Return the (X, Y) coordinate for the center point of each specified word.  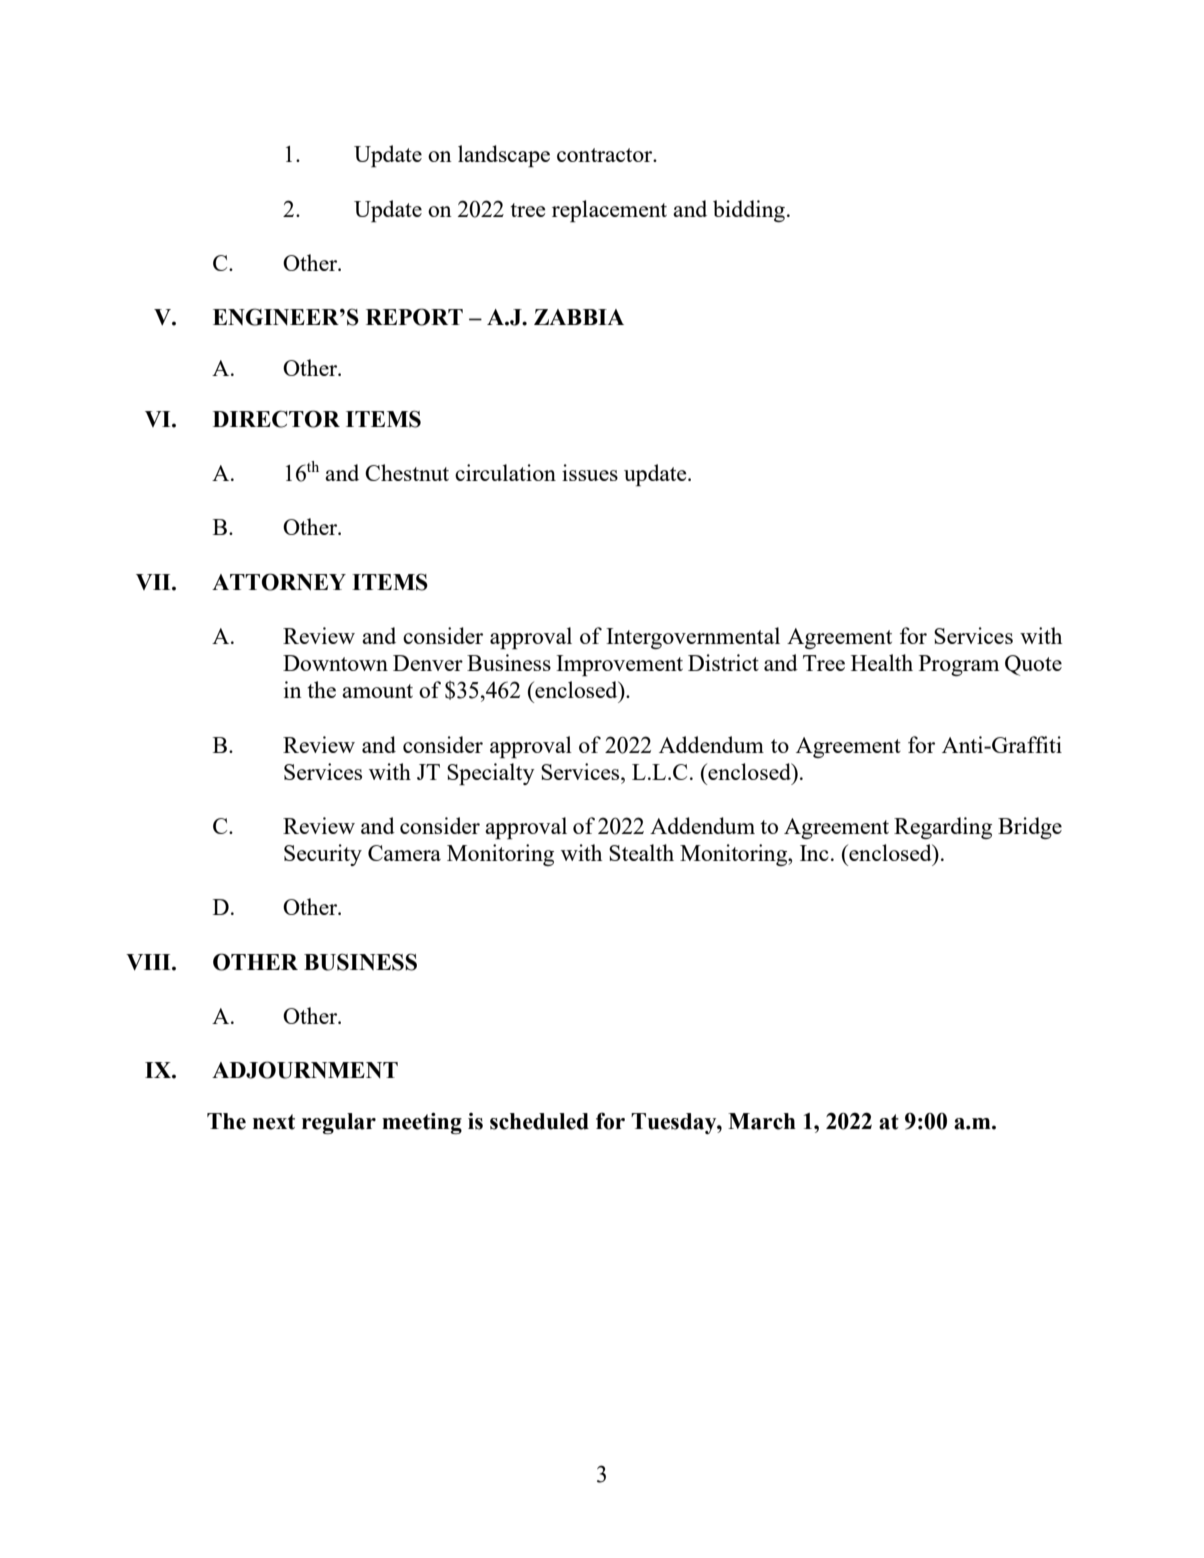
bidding (749, 211)
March (762, 1121)
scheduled (539, 1121)
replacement (609, 211)
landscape (504, 156)
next (274, 1122)
